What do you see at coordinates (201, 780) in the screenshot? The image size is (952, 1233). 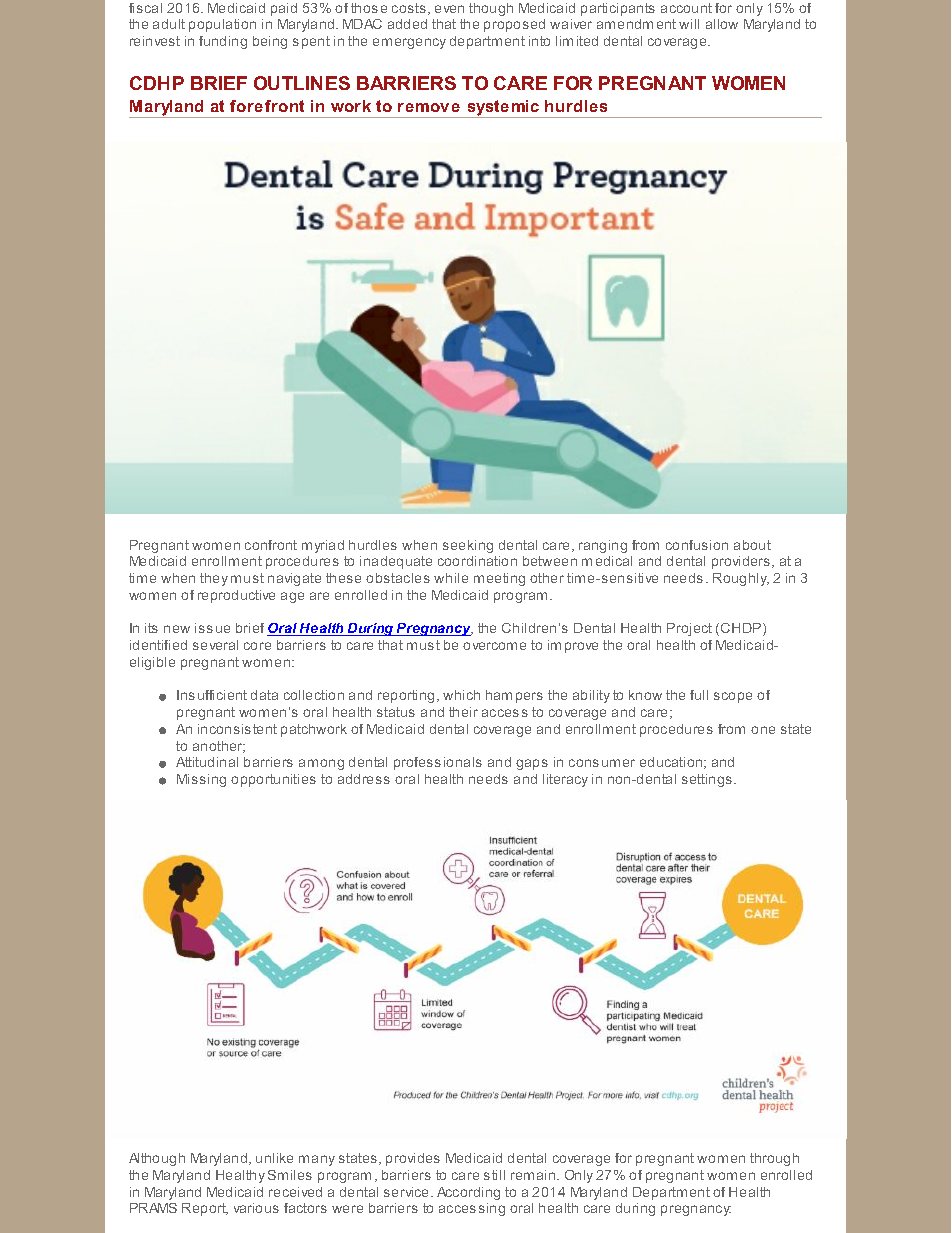 I see `Missing` at bounding box center [201, 780].
